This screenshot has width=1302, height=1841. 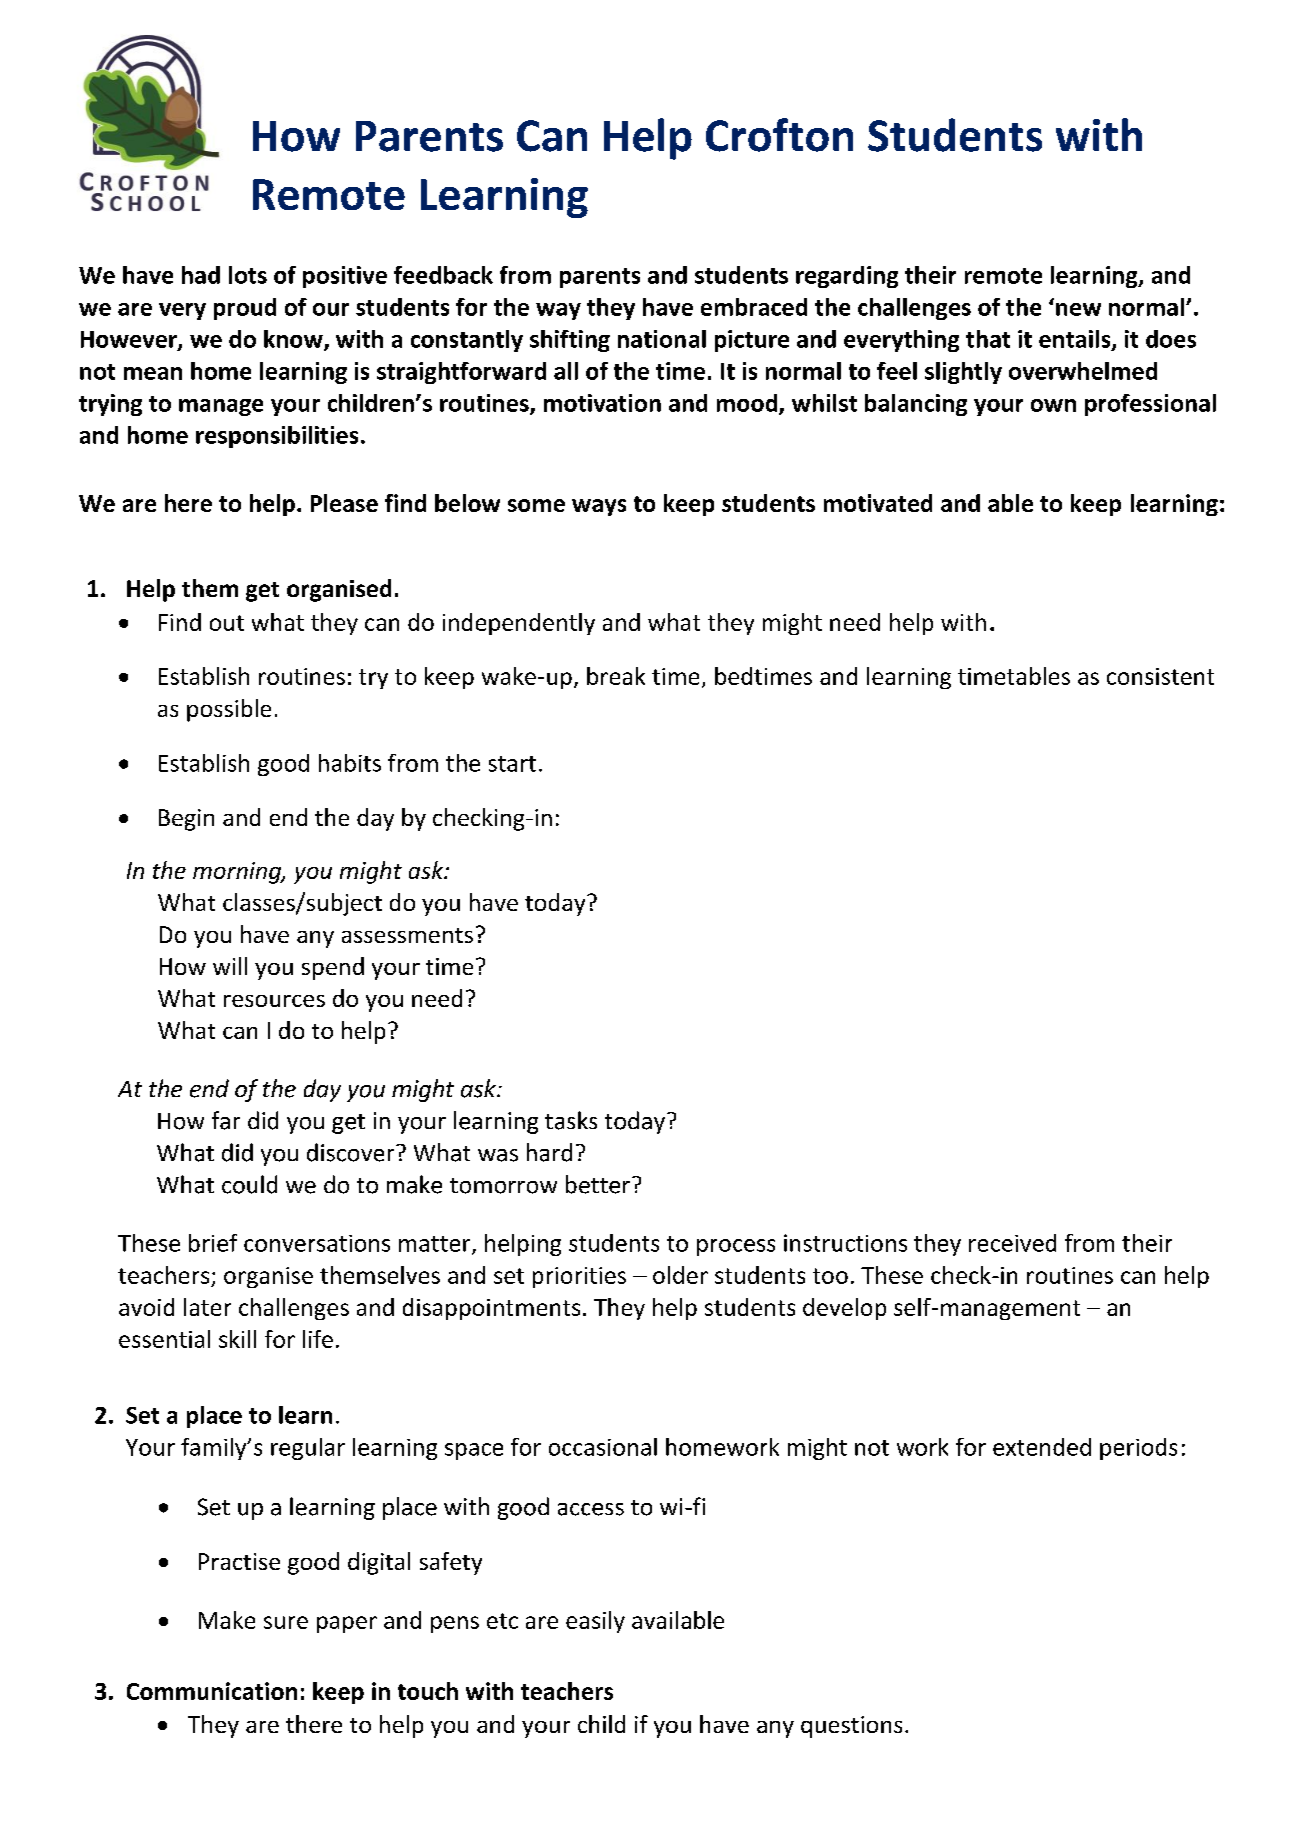 I want to click on Communication, so click(x=212, y=1691).
